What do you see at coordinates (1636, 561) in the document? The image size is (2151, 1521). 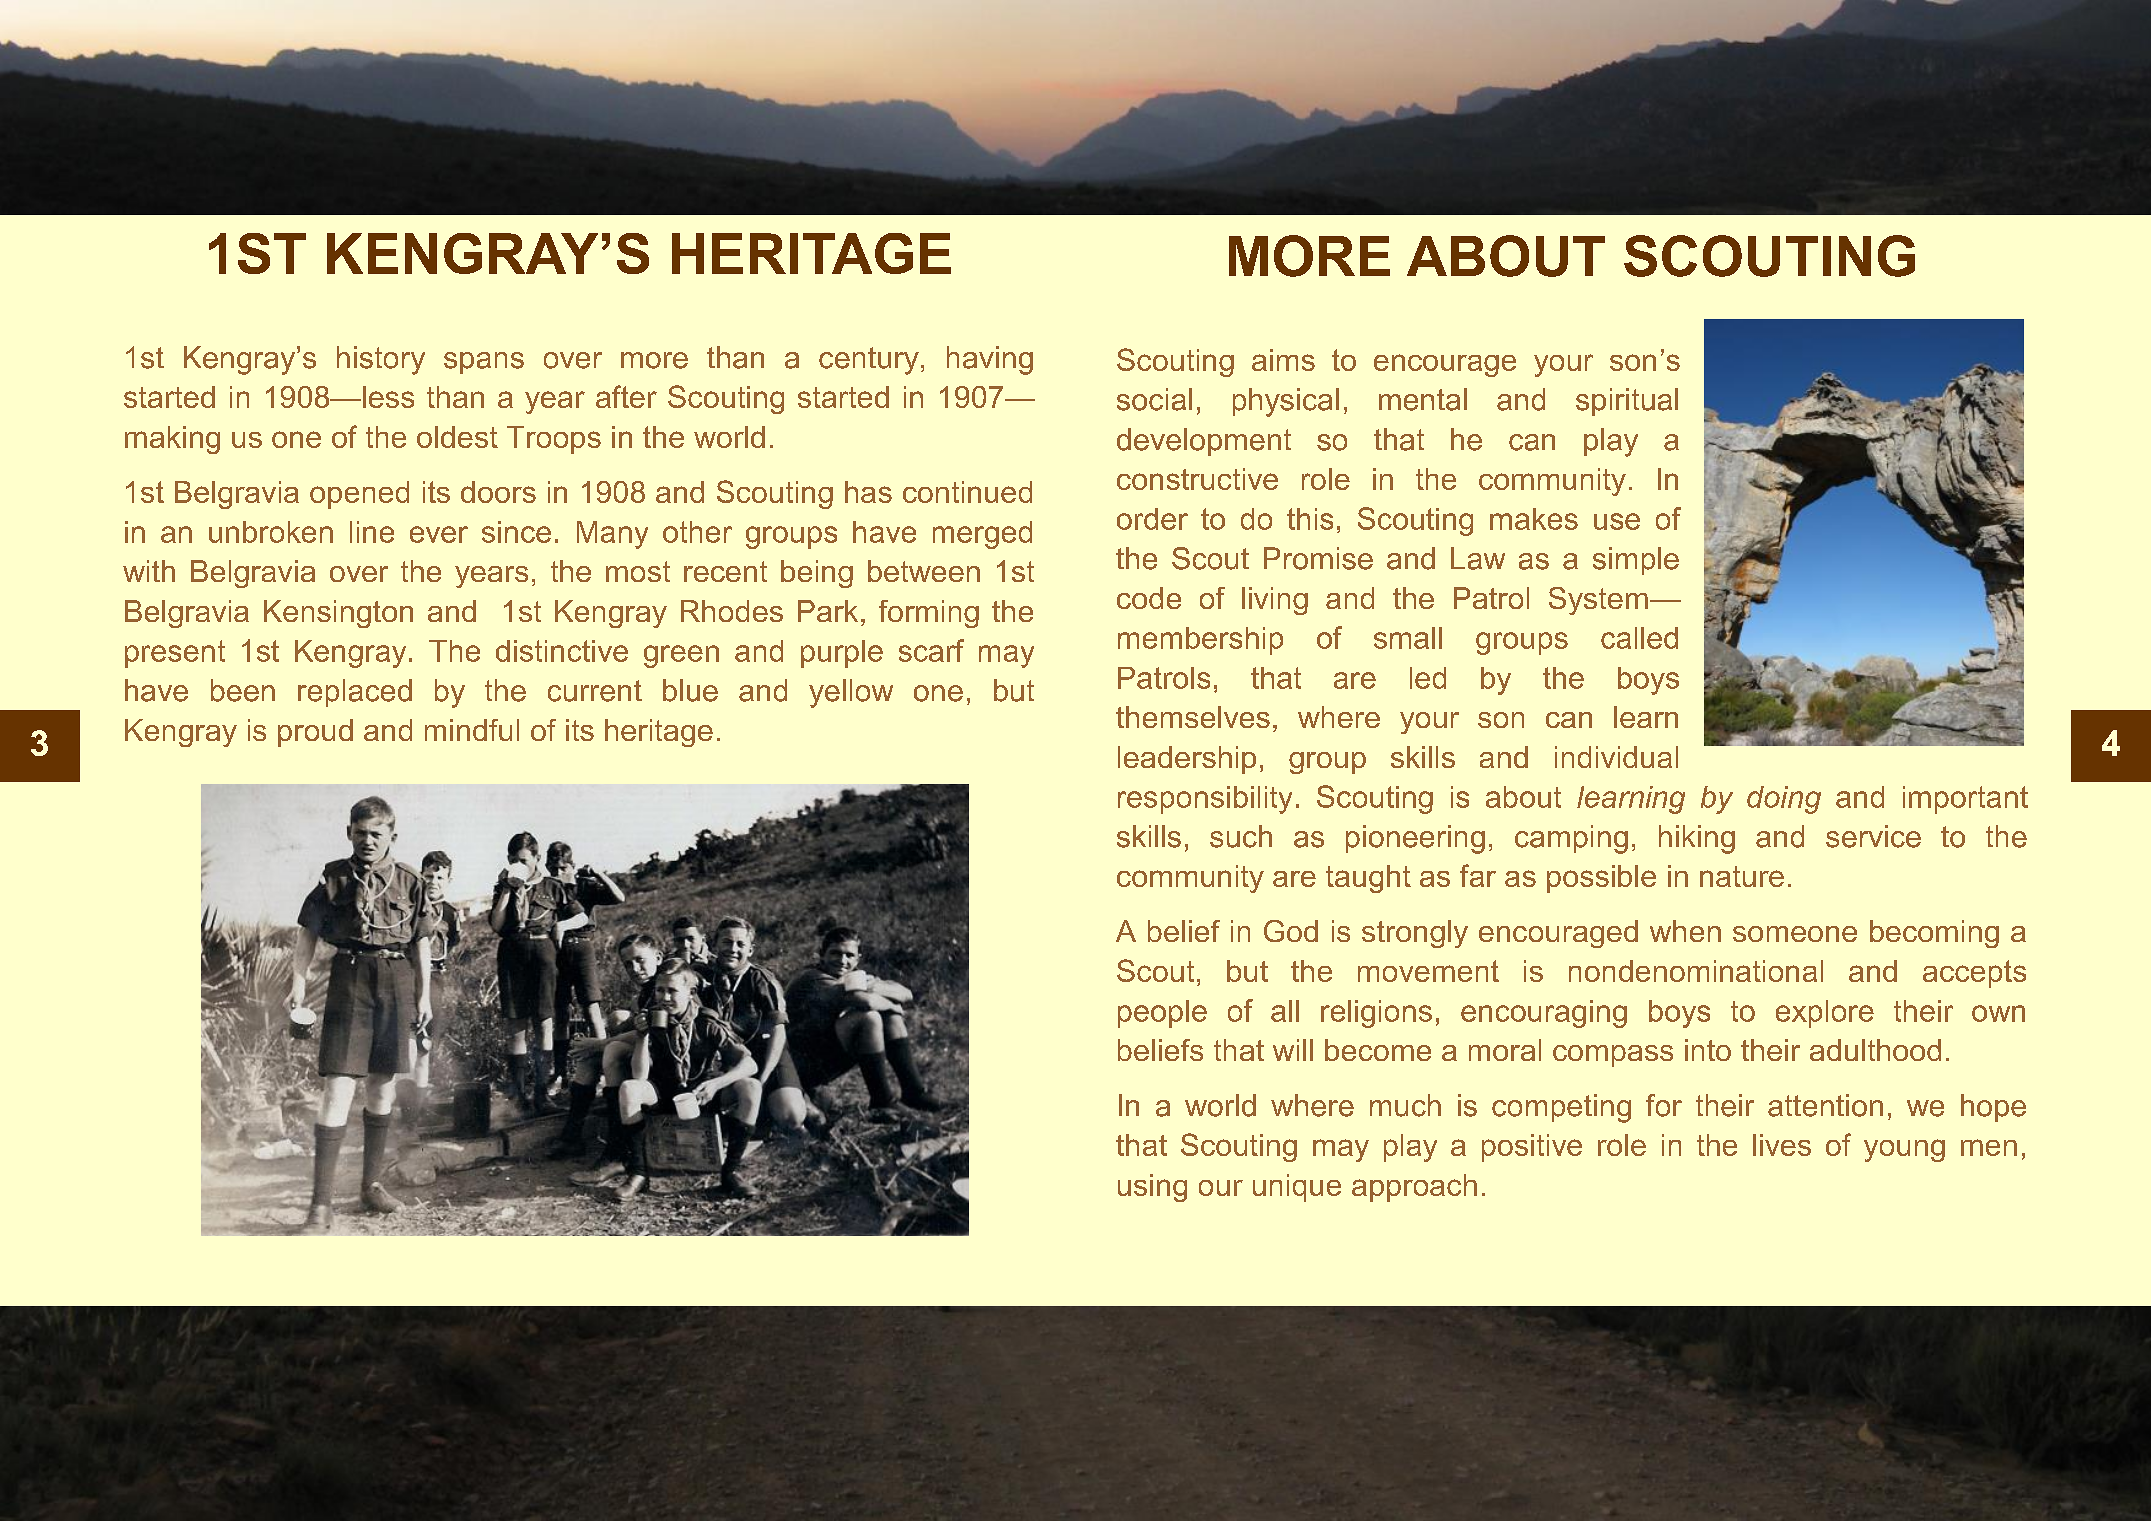 I see `simple` at bounding box center [1636, 561].
